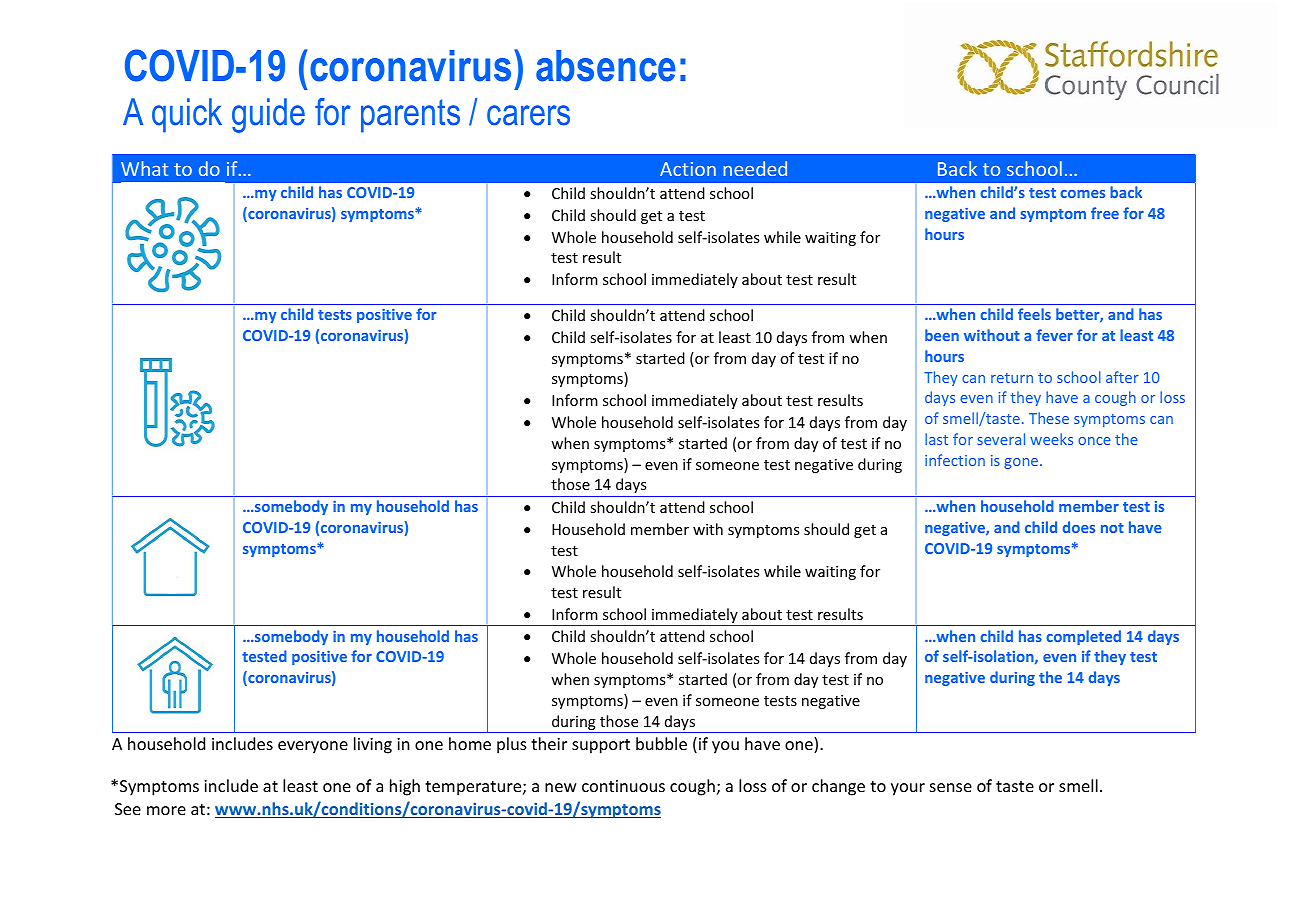 The width and height of the image is (1308, 924). What do you see at coordinates (936, 439) in the image?
I see `last` at bounding box center [936, 439].
